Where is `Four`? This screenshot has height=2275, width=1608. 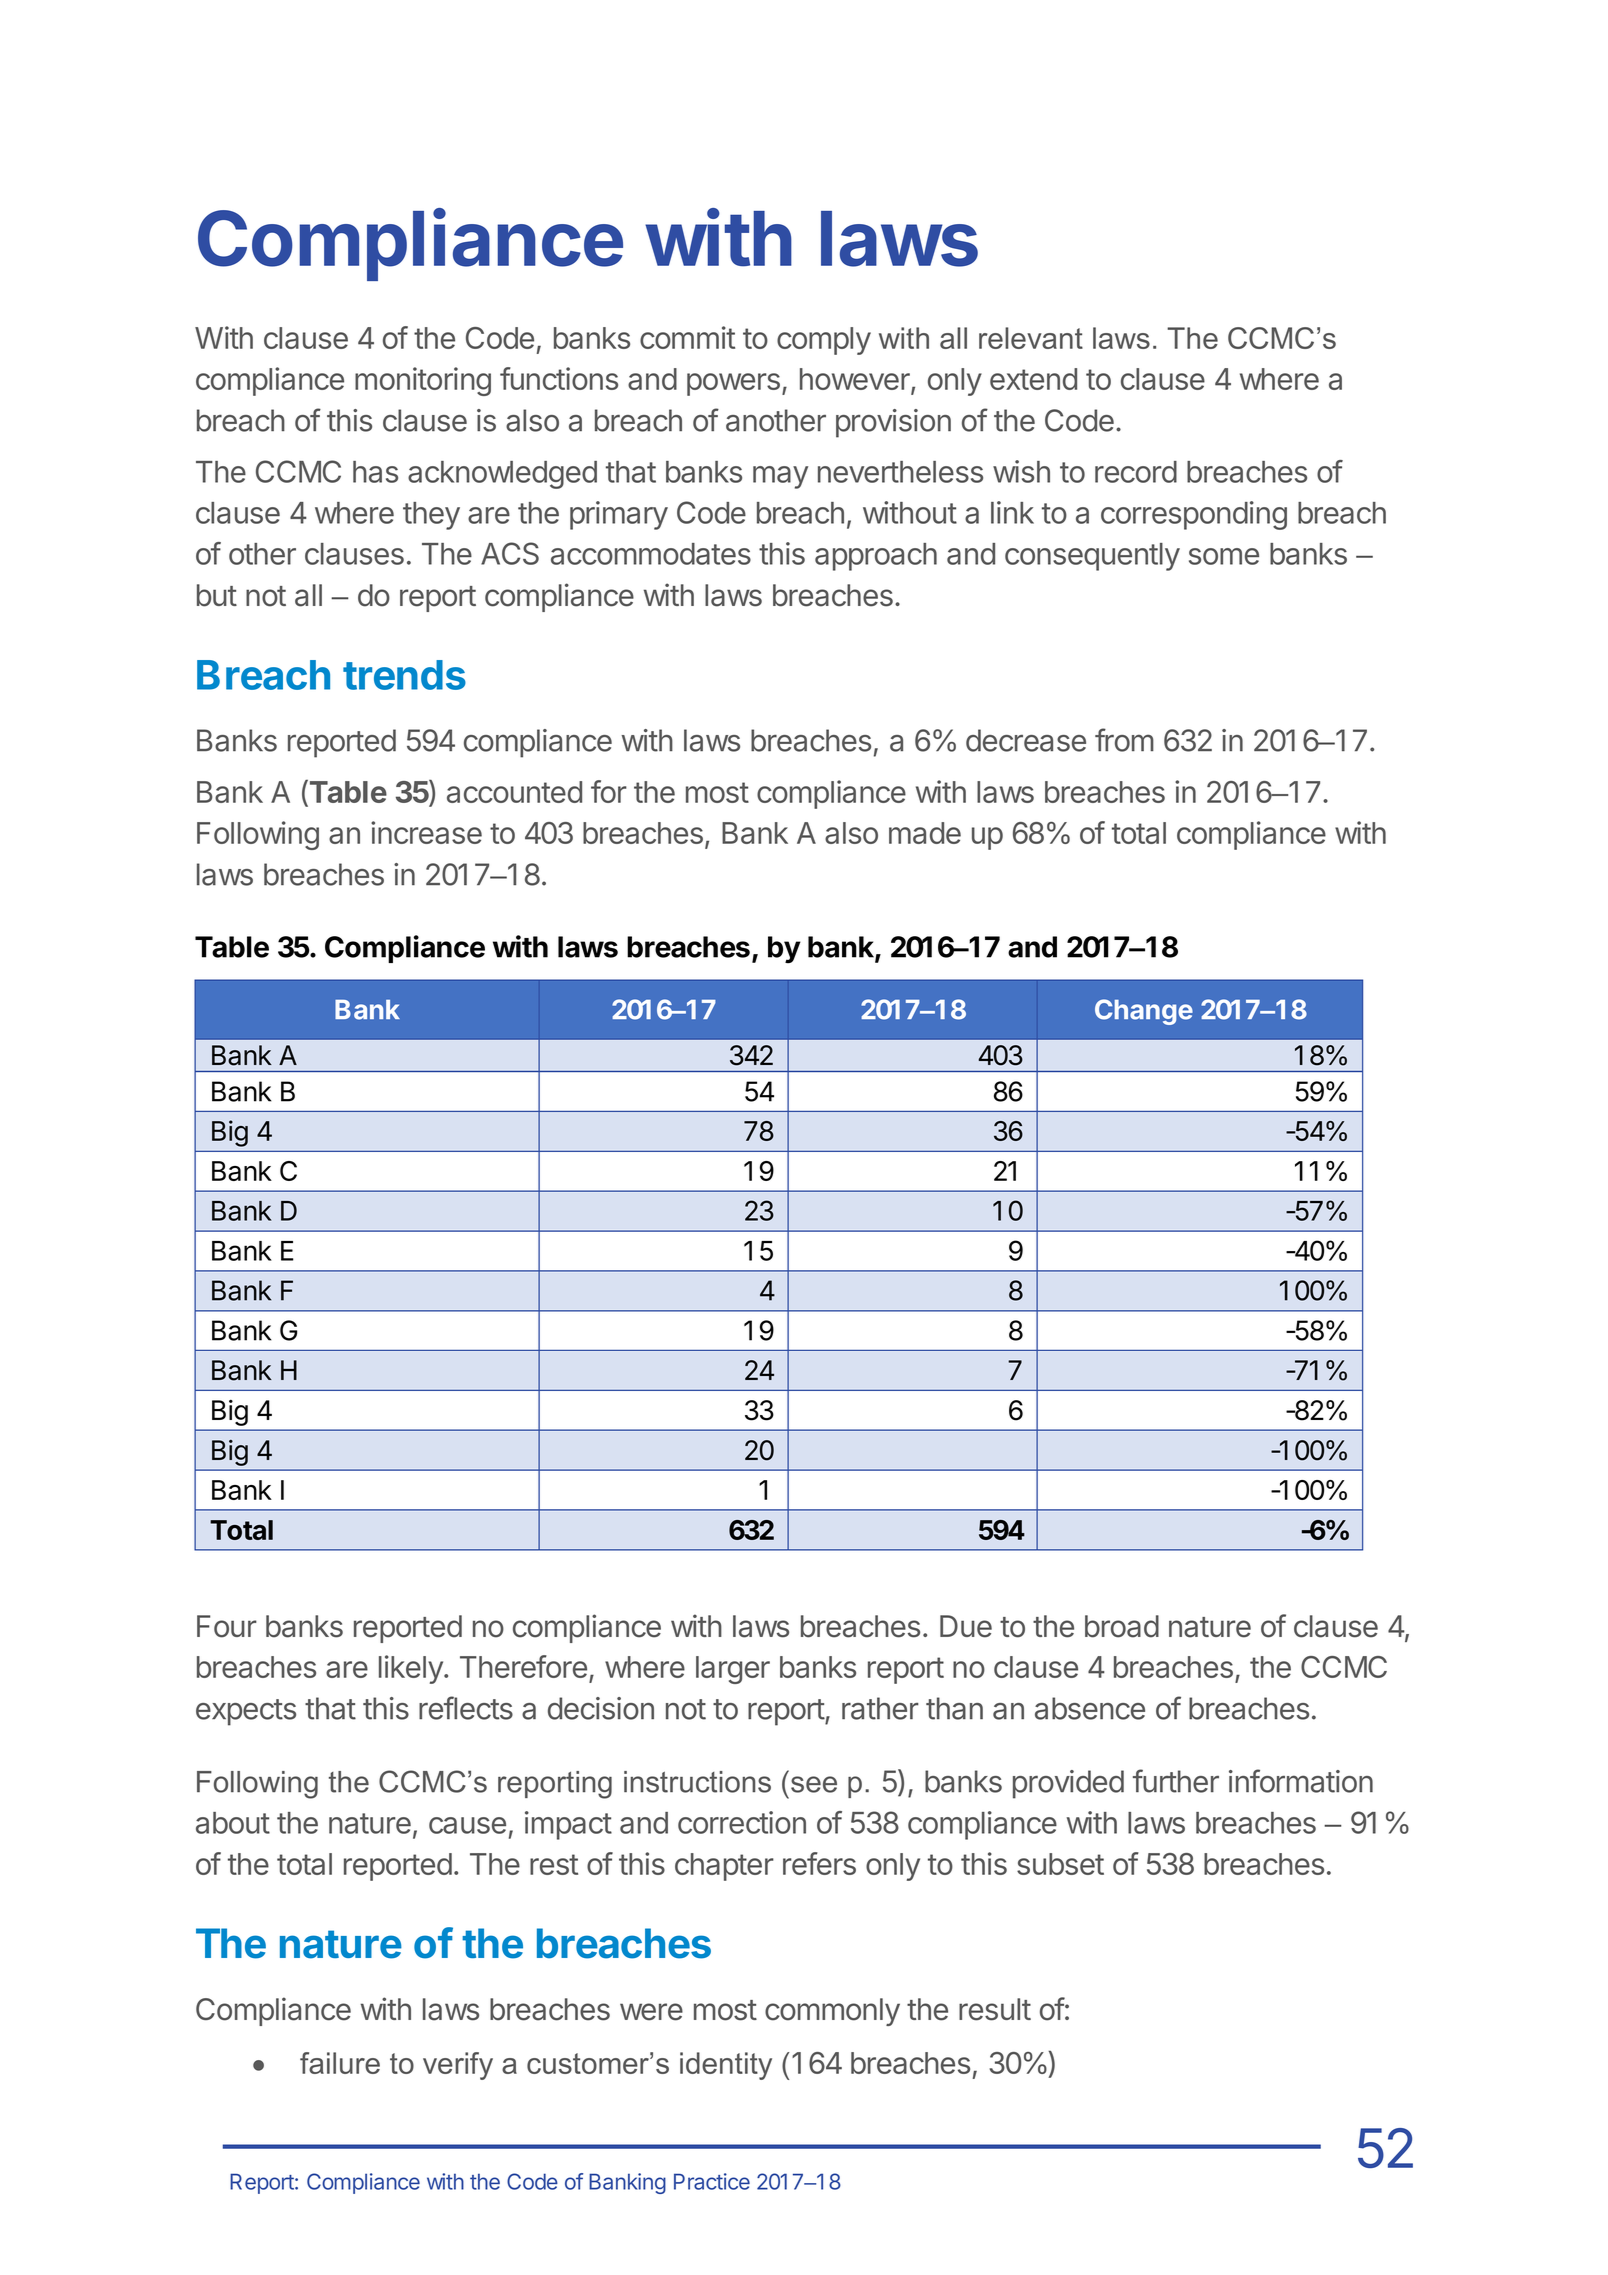
Four is located at coordinates (227, 1626).
